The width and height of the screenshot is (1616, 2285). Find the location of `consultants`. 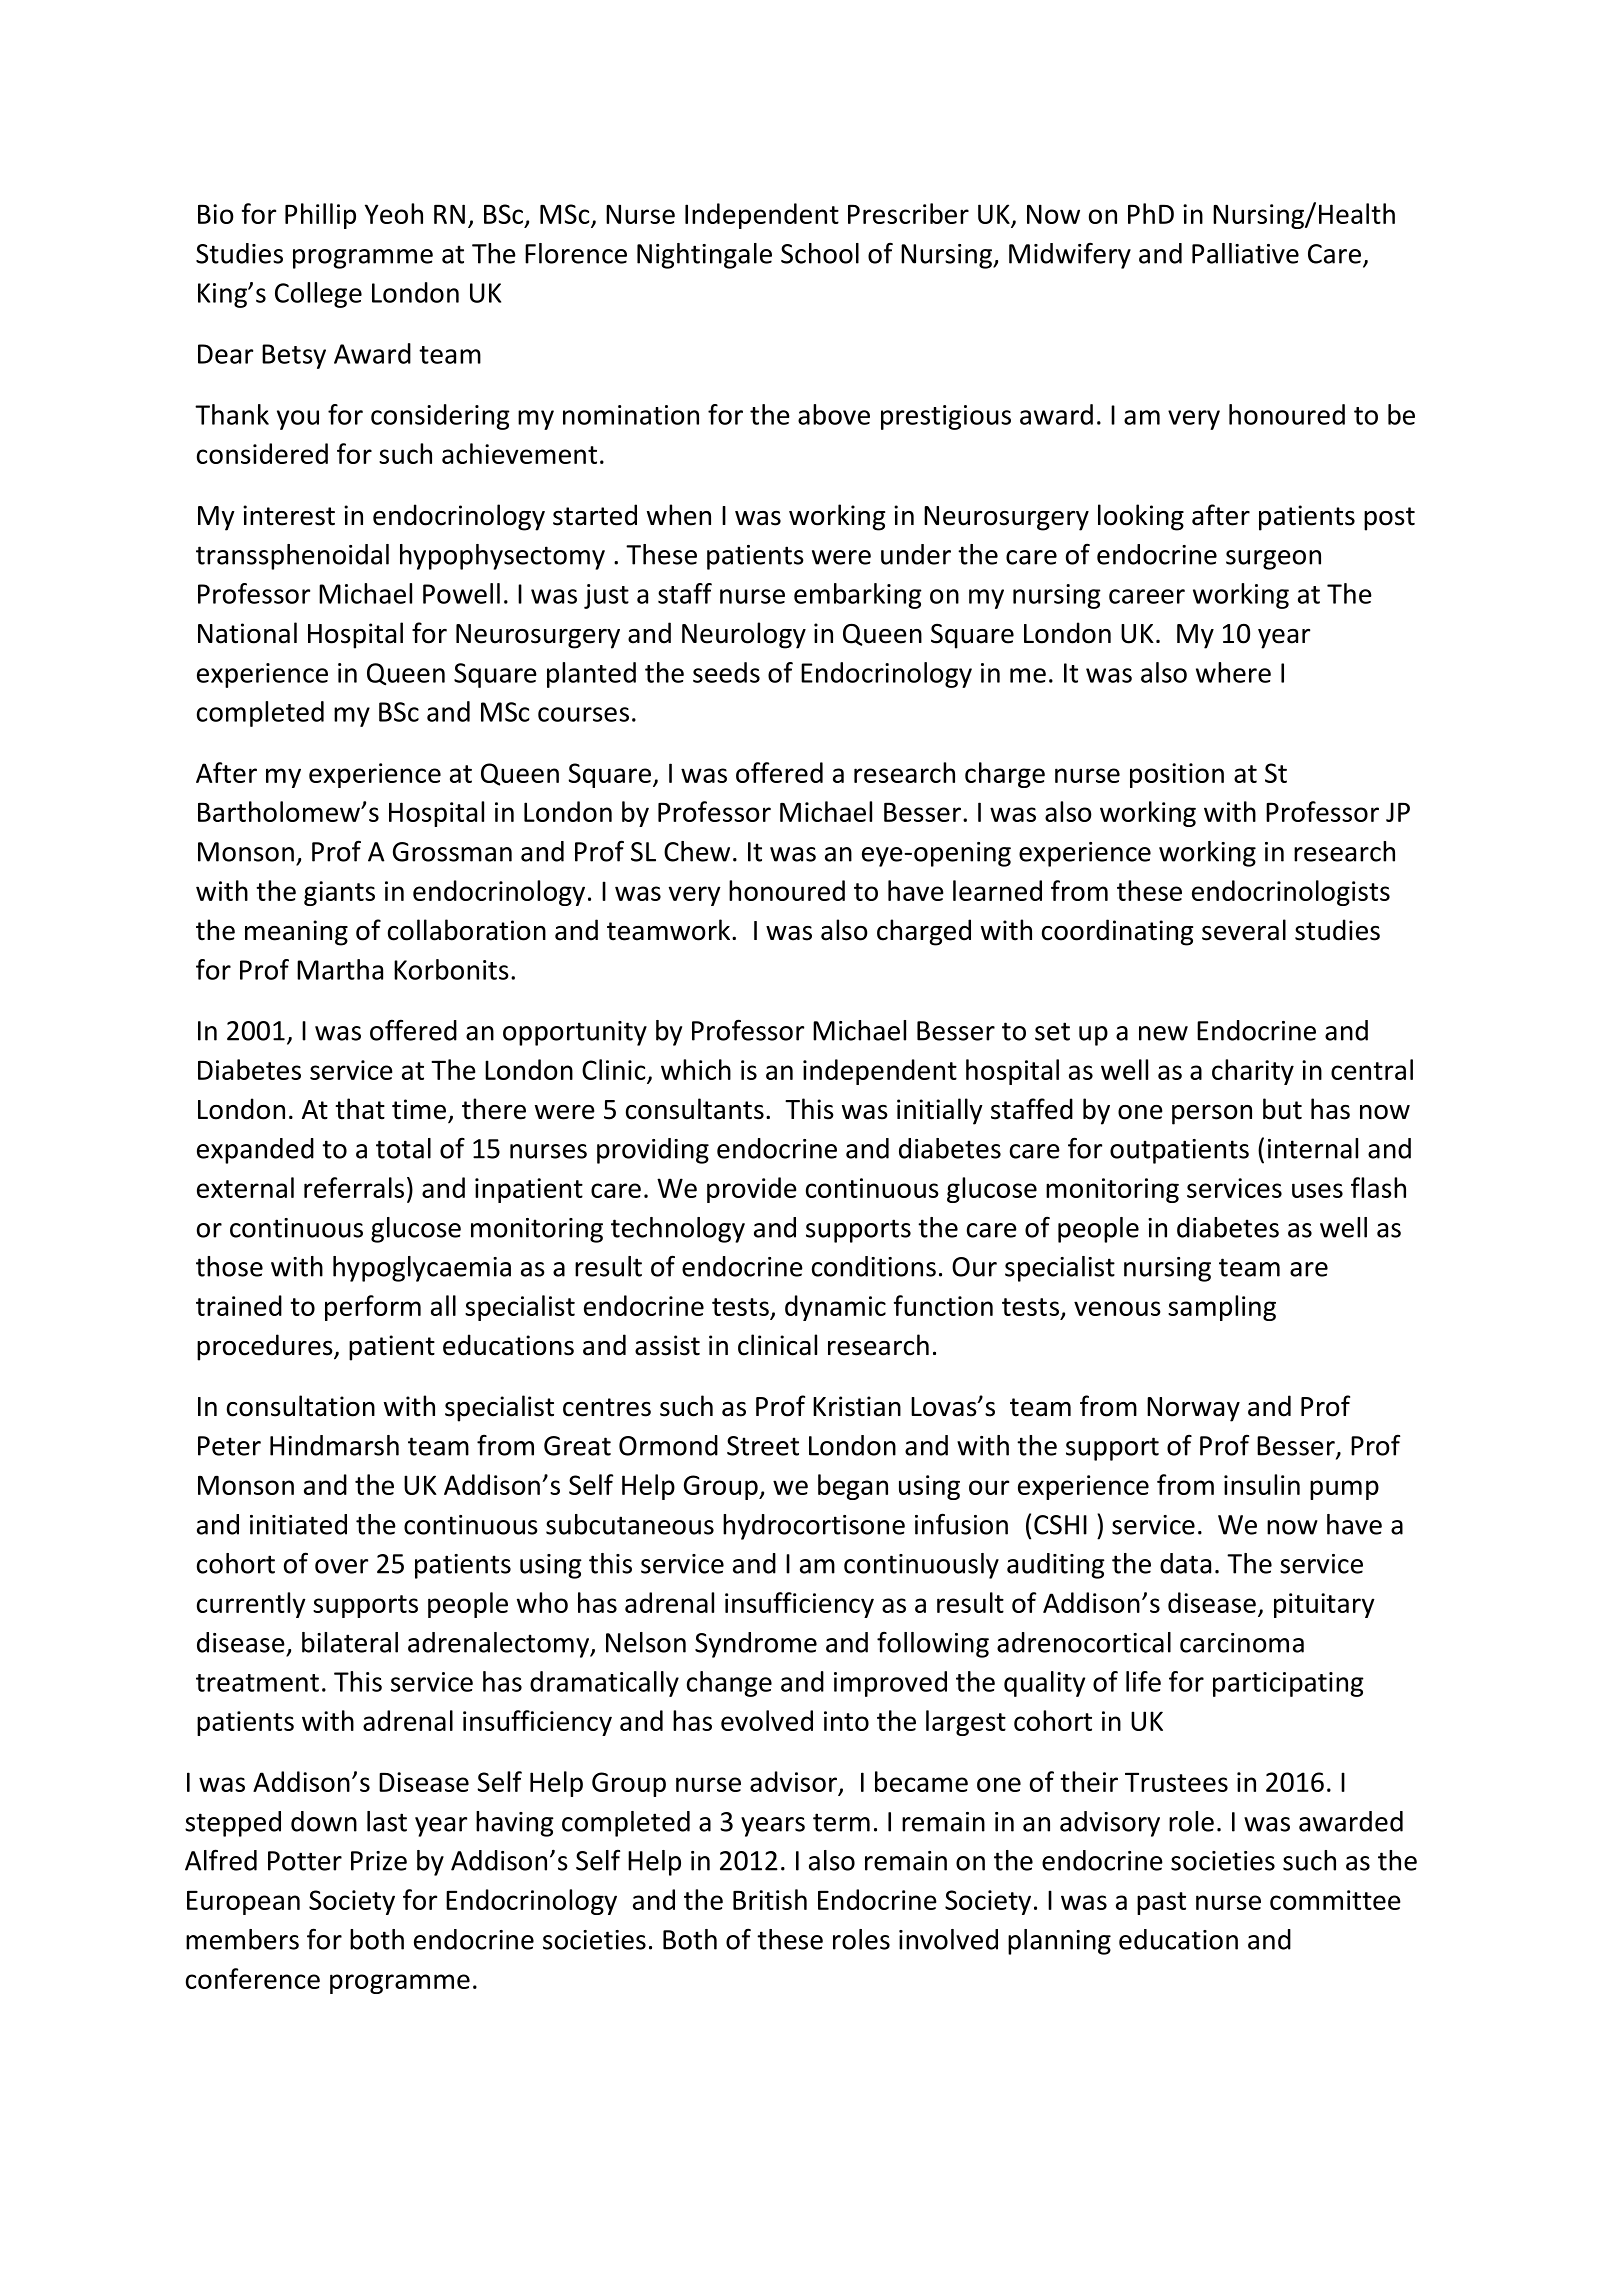

consultants is located at coordinates (695, 1109).
